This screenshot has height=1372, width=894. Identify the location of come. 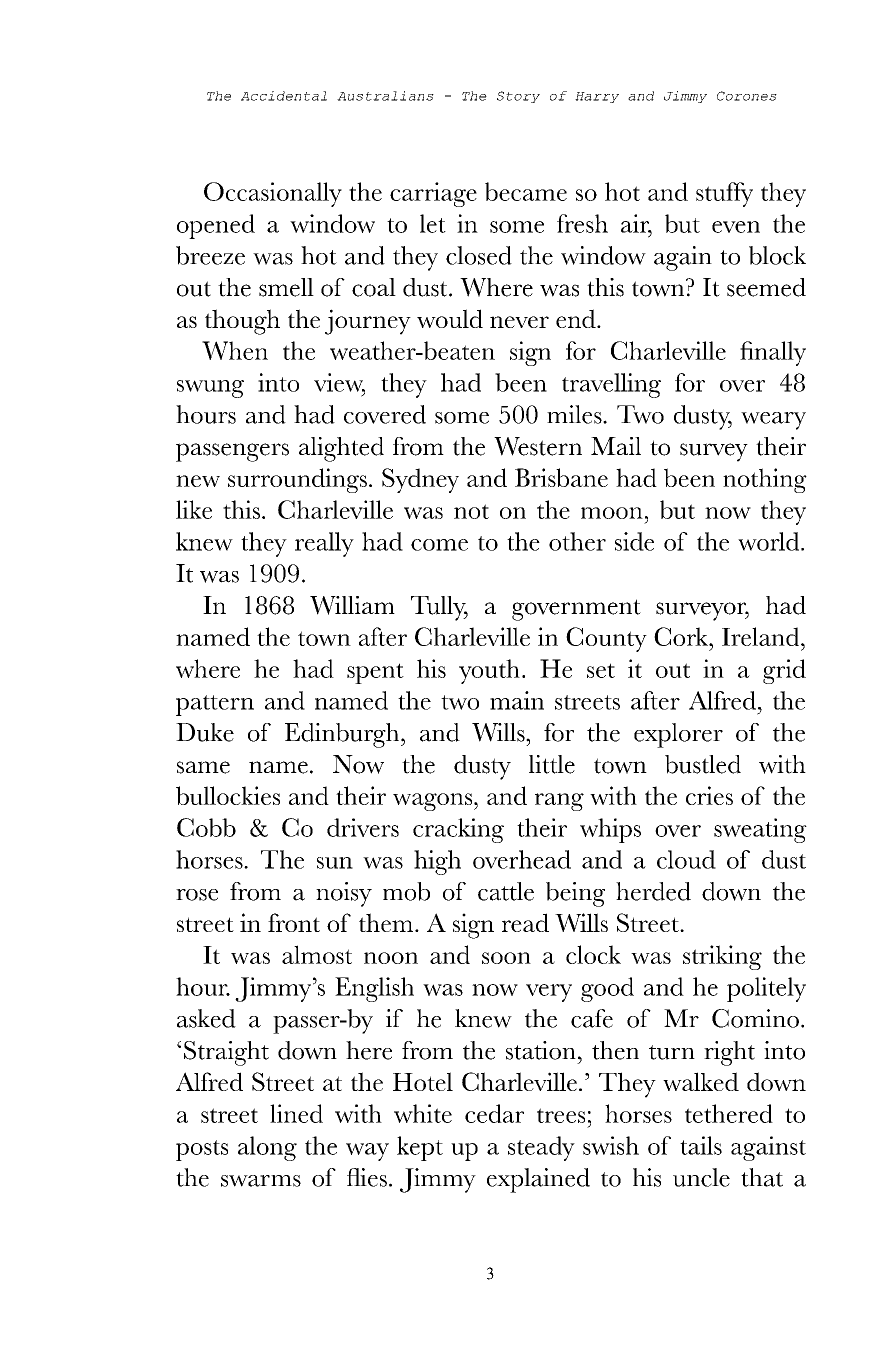
(439, 545).
